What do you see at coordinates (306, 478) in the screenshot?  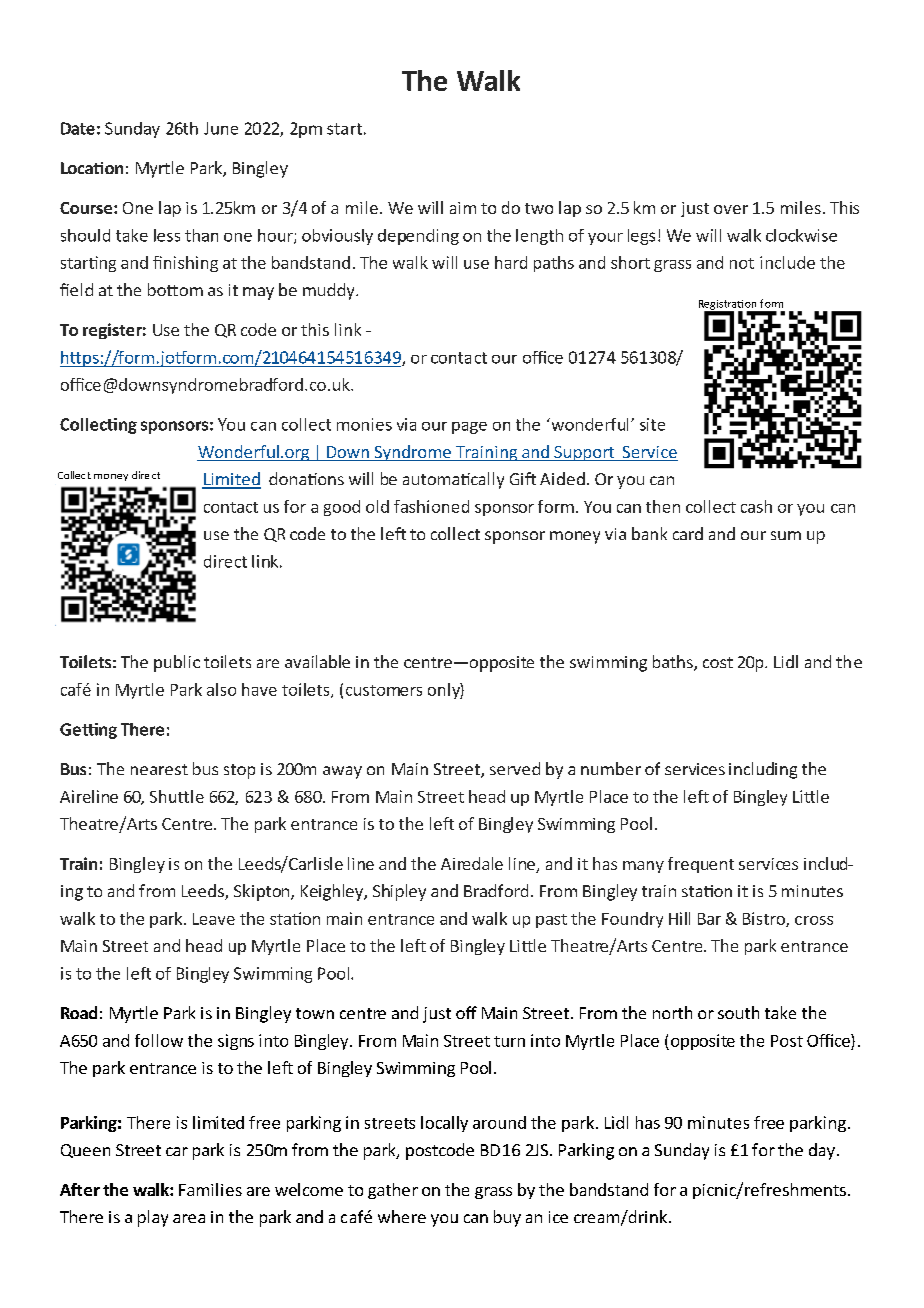 I see `donations` at bounding box center [306, 478].
